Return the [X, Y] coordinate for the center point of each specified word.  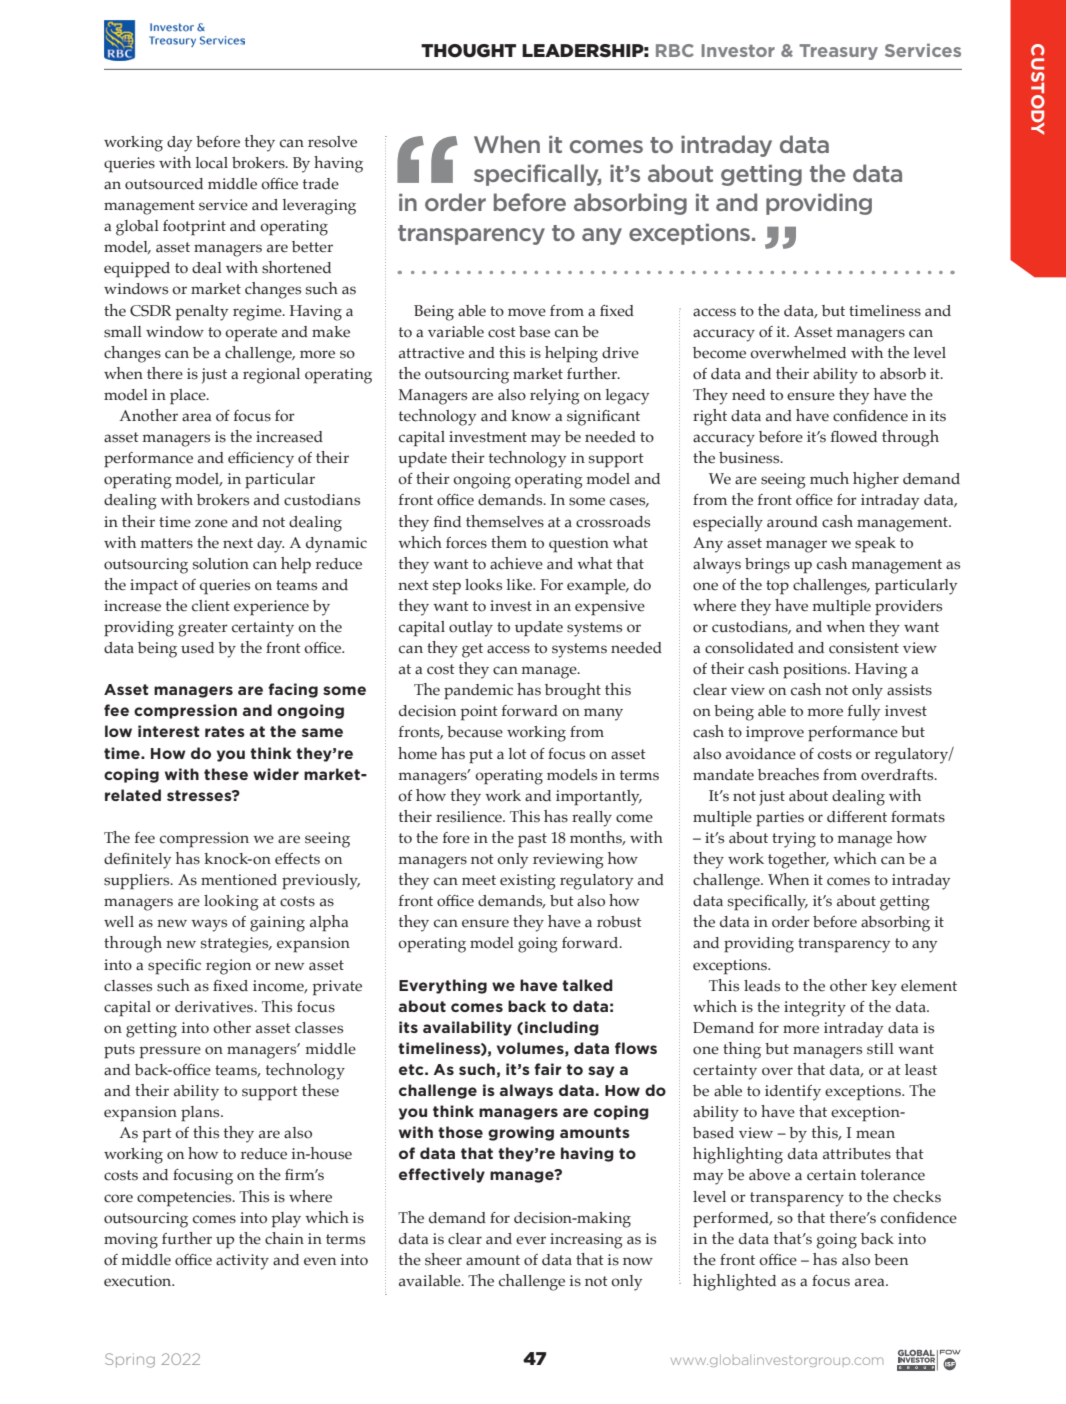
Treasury [838, 52]
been [891, 1260]
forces [466, 543]
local [212, 163]
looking [231, 903]
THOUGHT [468, 51]
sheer [443, 1259]
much [829, 478]
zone [211, 523]
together [798, 860]
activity [242, 1262]
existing [528, 882]
